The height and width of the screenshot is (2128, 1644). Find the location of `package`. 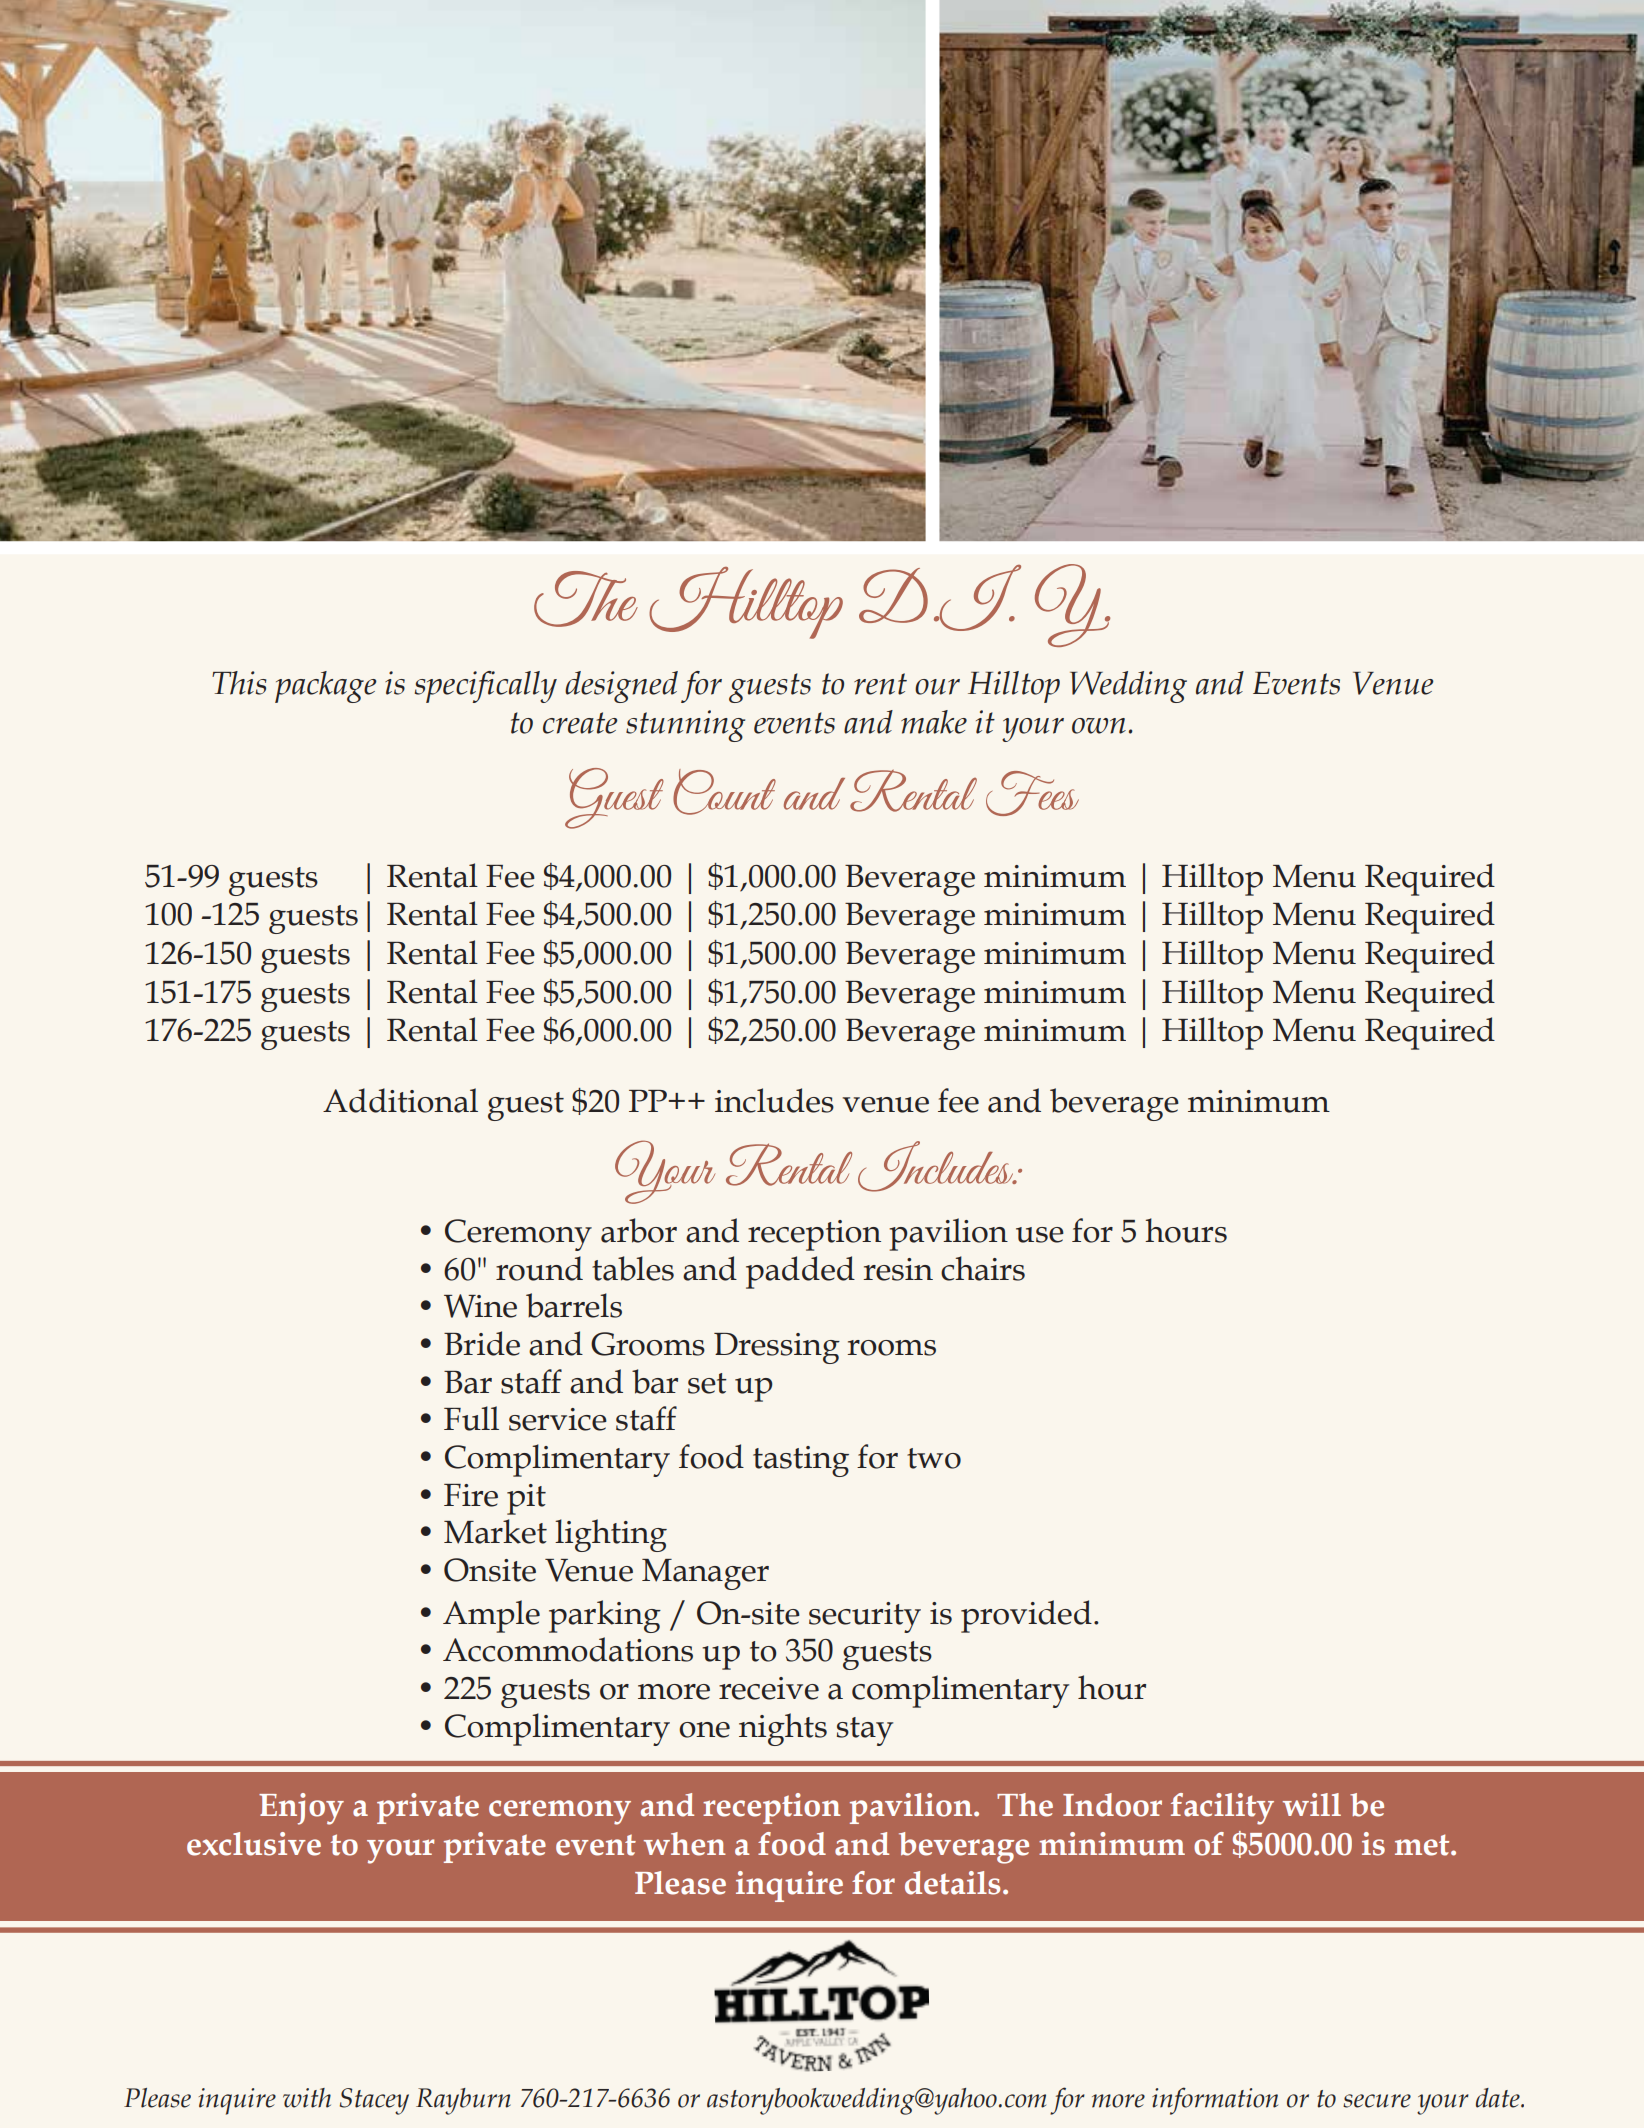

package is located at coordinates (325, 687).
